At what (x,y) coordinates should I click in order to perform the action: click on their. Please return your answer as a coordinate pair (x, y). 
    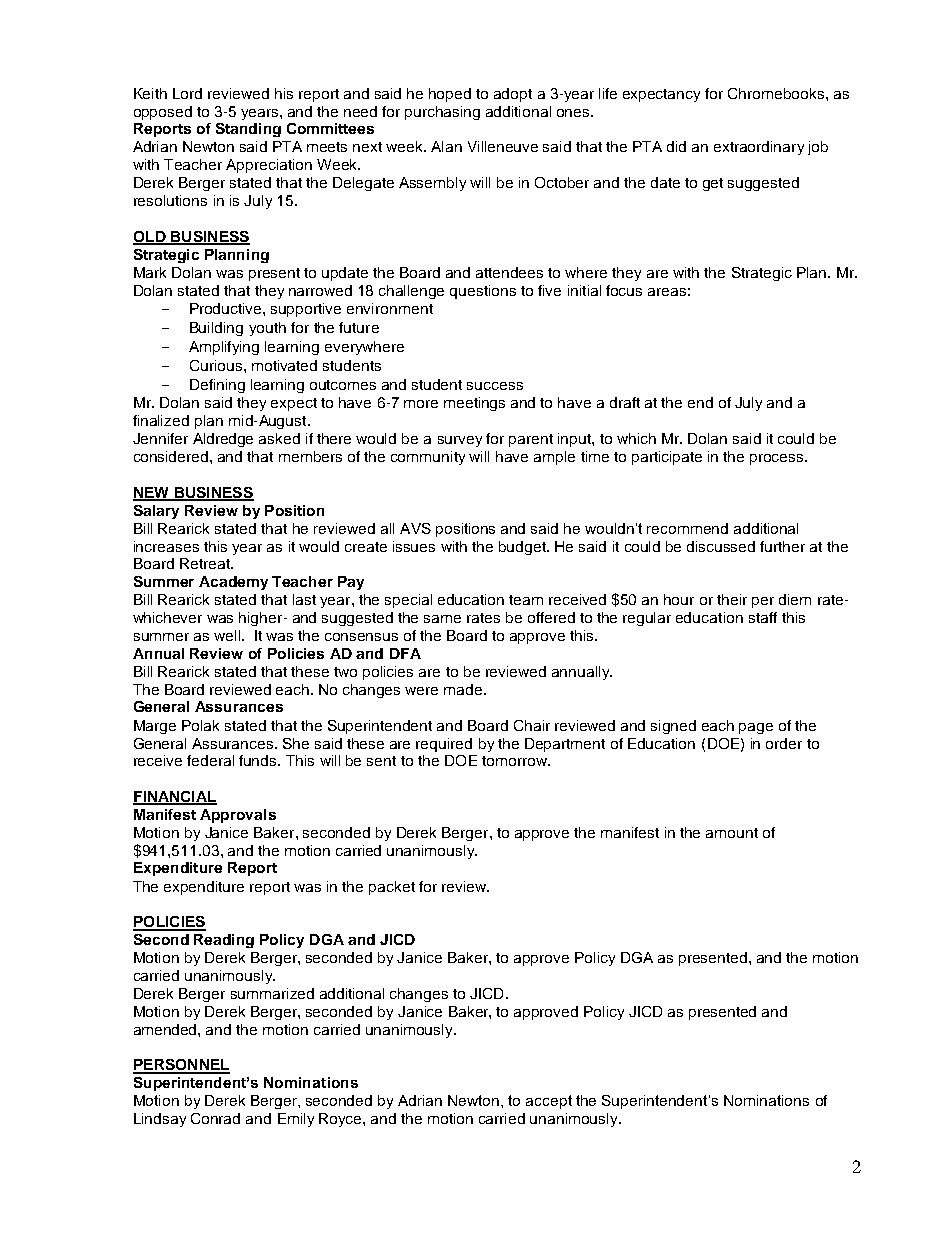
    Looking at the image, I should click on (732, 599).
